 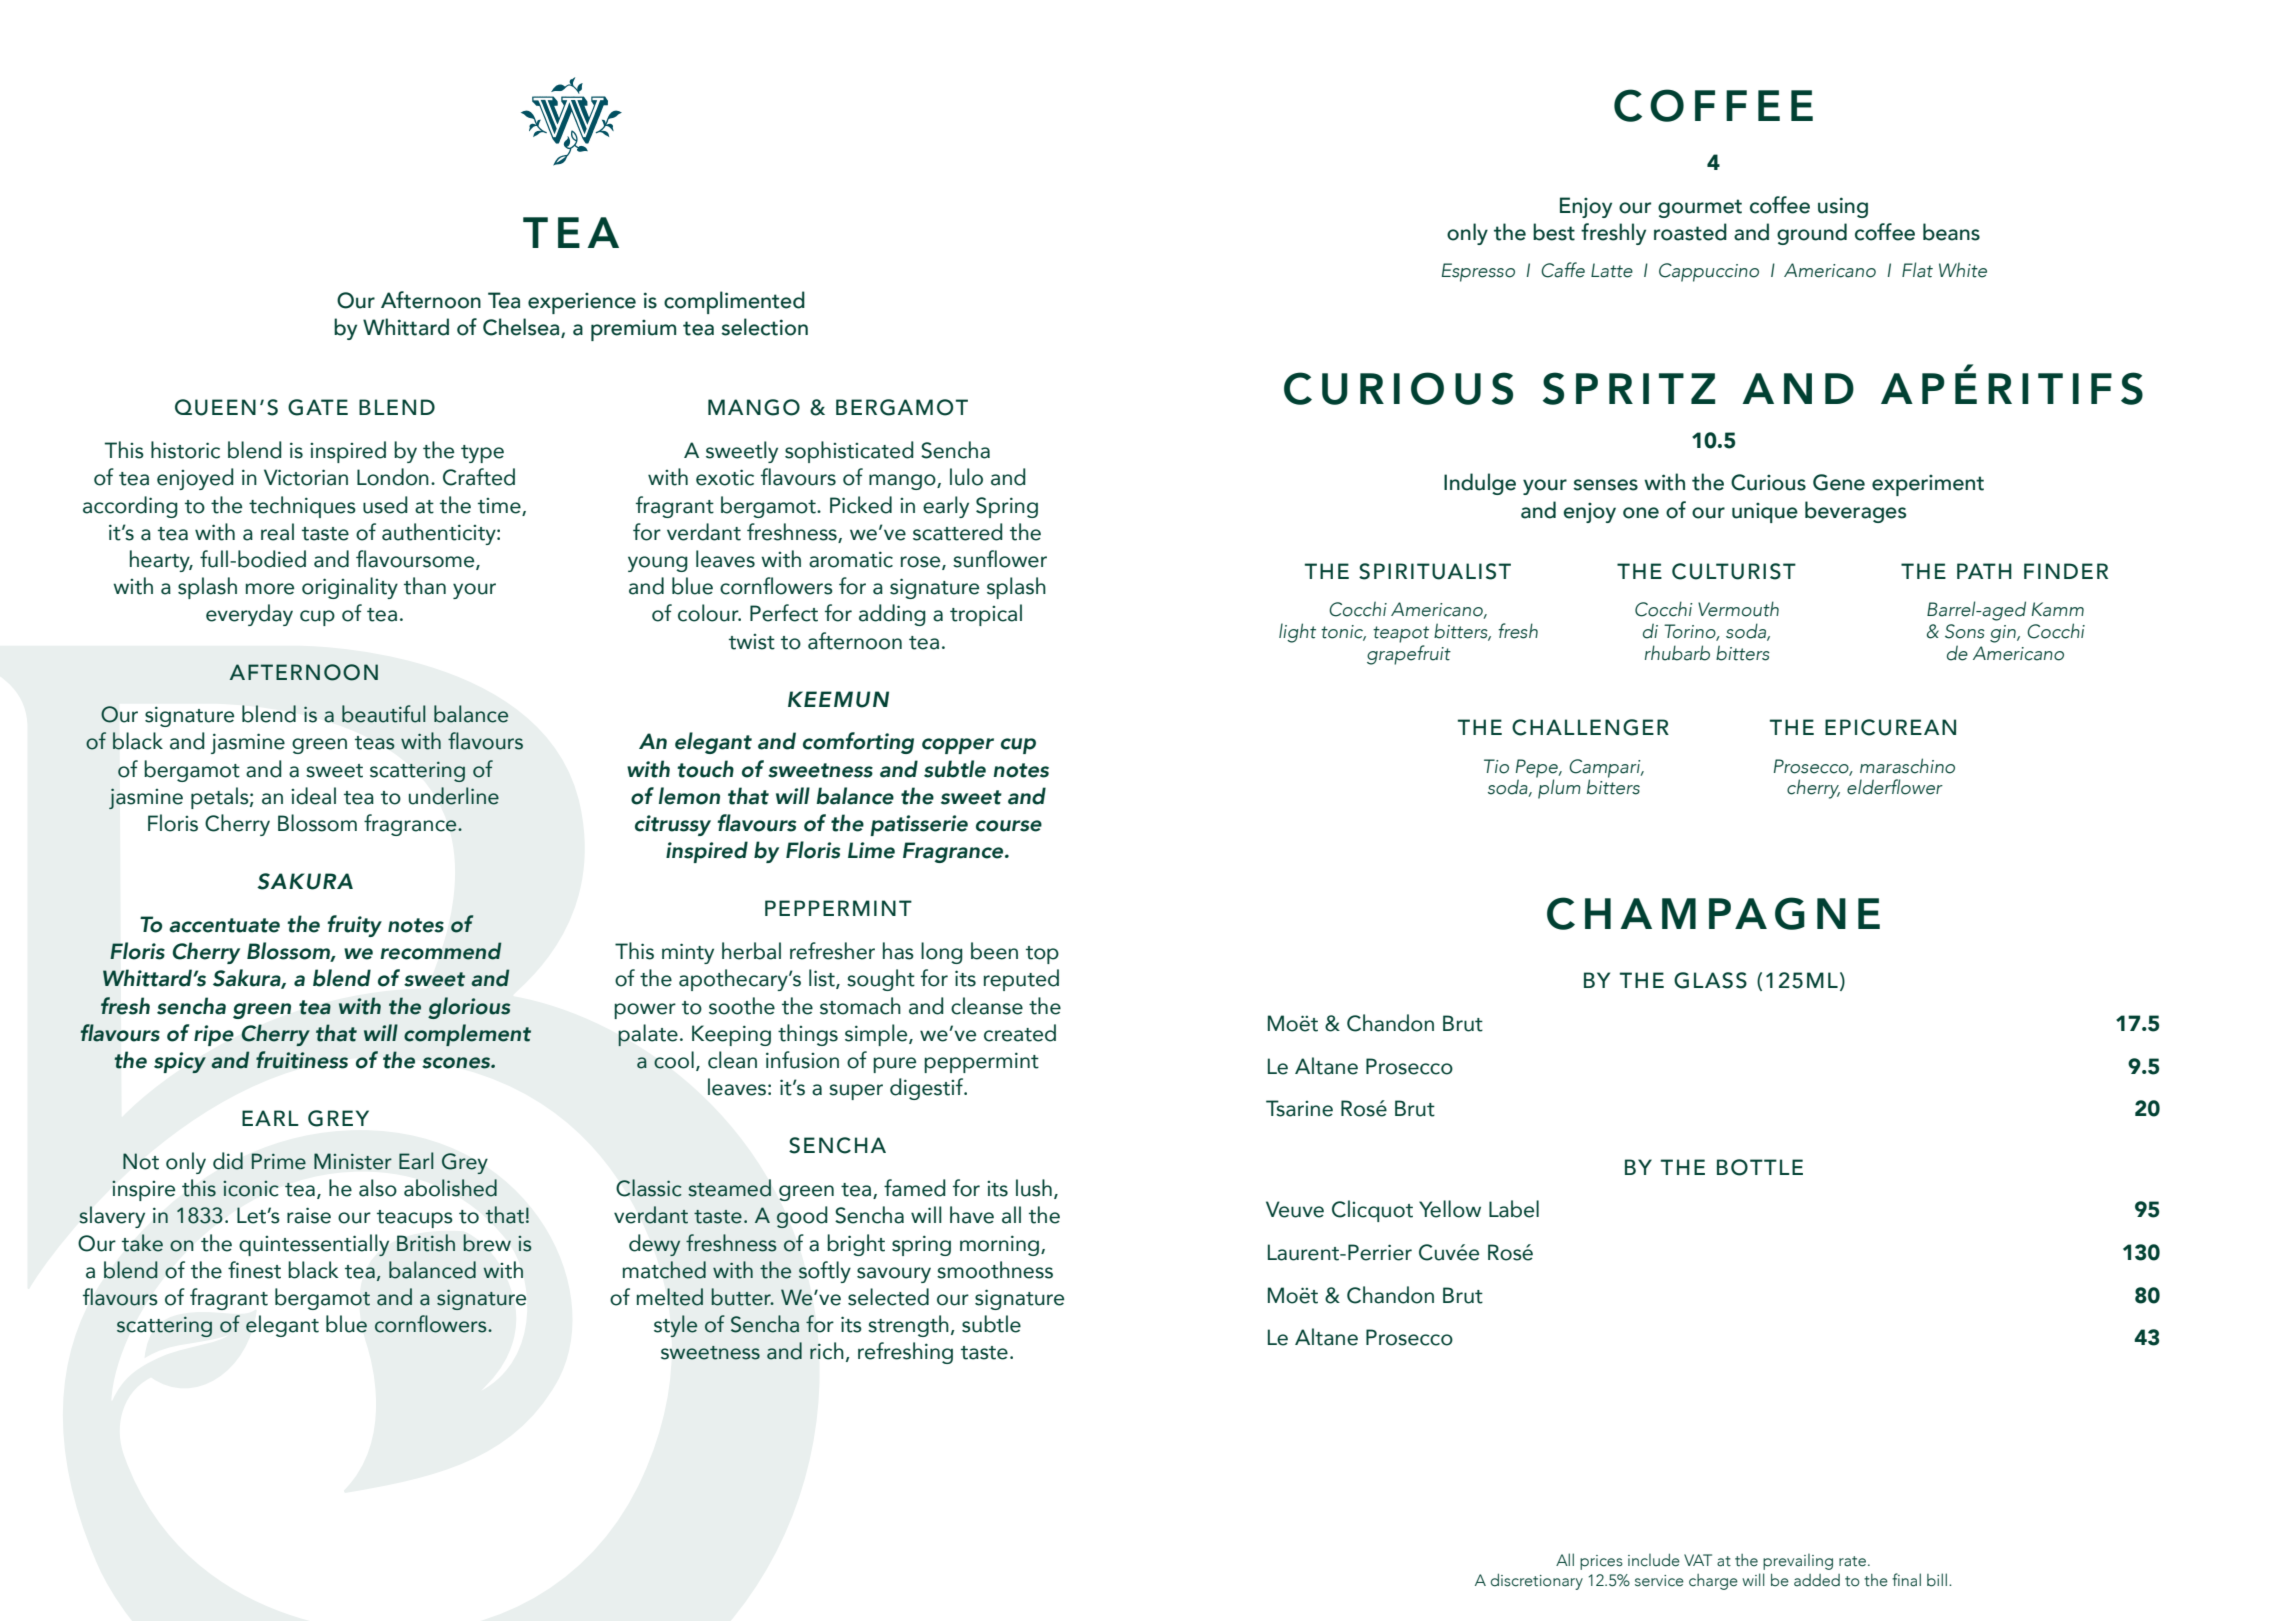 What do you see at coordinates (1710, 980) in the page?
I see `GLASS` at bounding box center [1710, 980].
